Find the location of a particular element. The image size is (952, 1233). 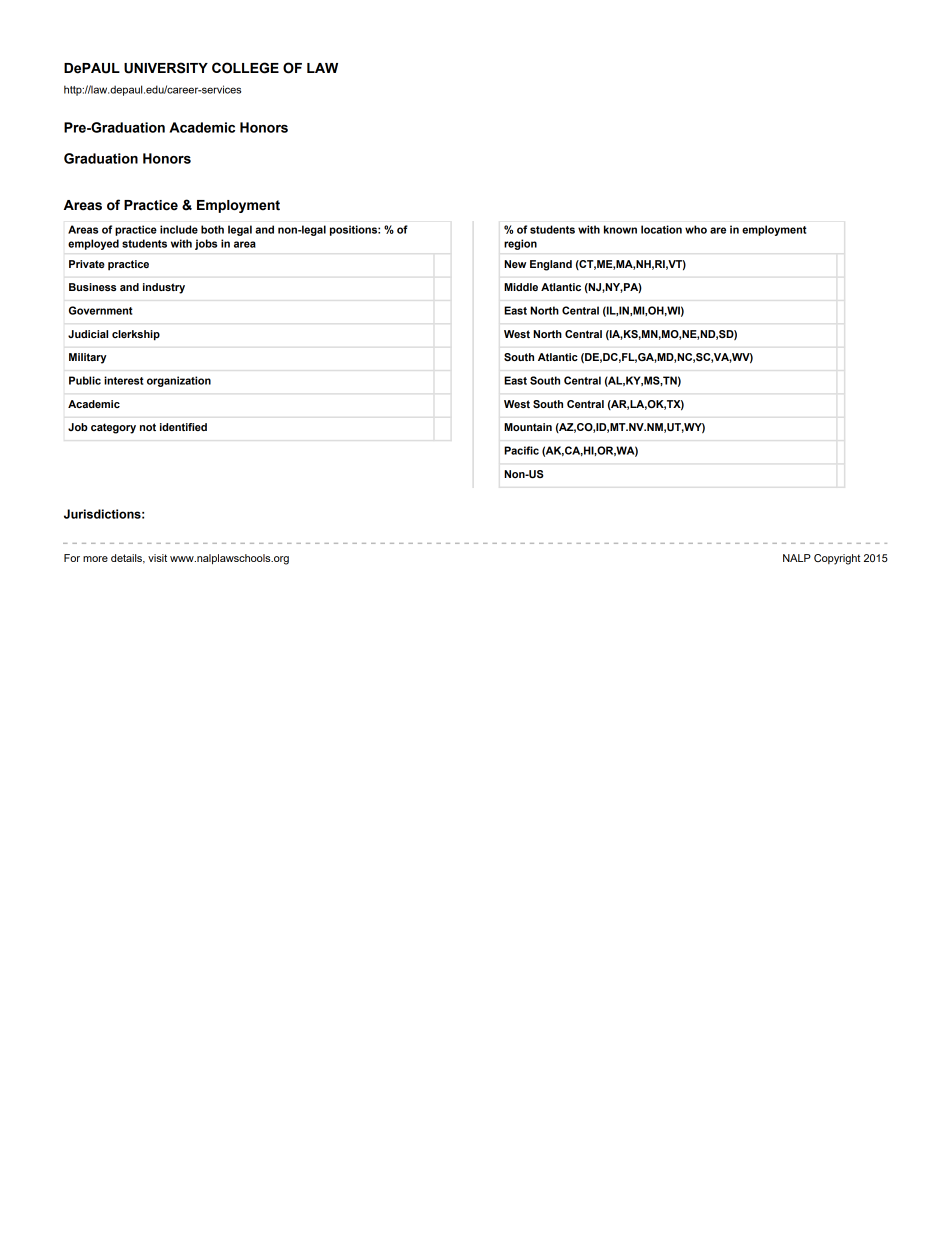

not is located at coordinates (148, 427).
